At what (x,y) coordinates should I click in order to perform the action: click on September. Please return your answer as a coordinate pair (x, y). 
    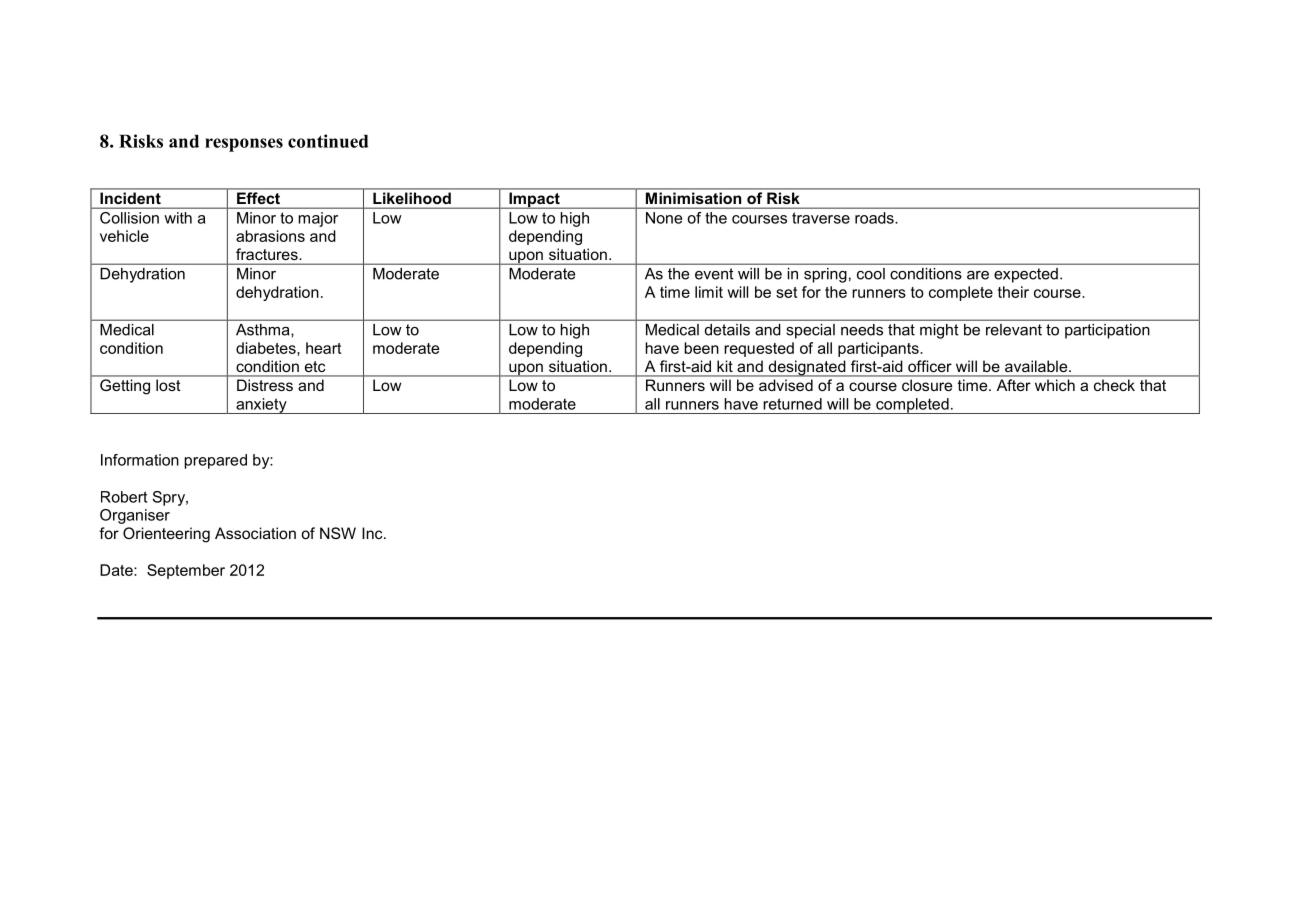
    Looking at the image, I should click on (186, 571).
